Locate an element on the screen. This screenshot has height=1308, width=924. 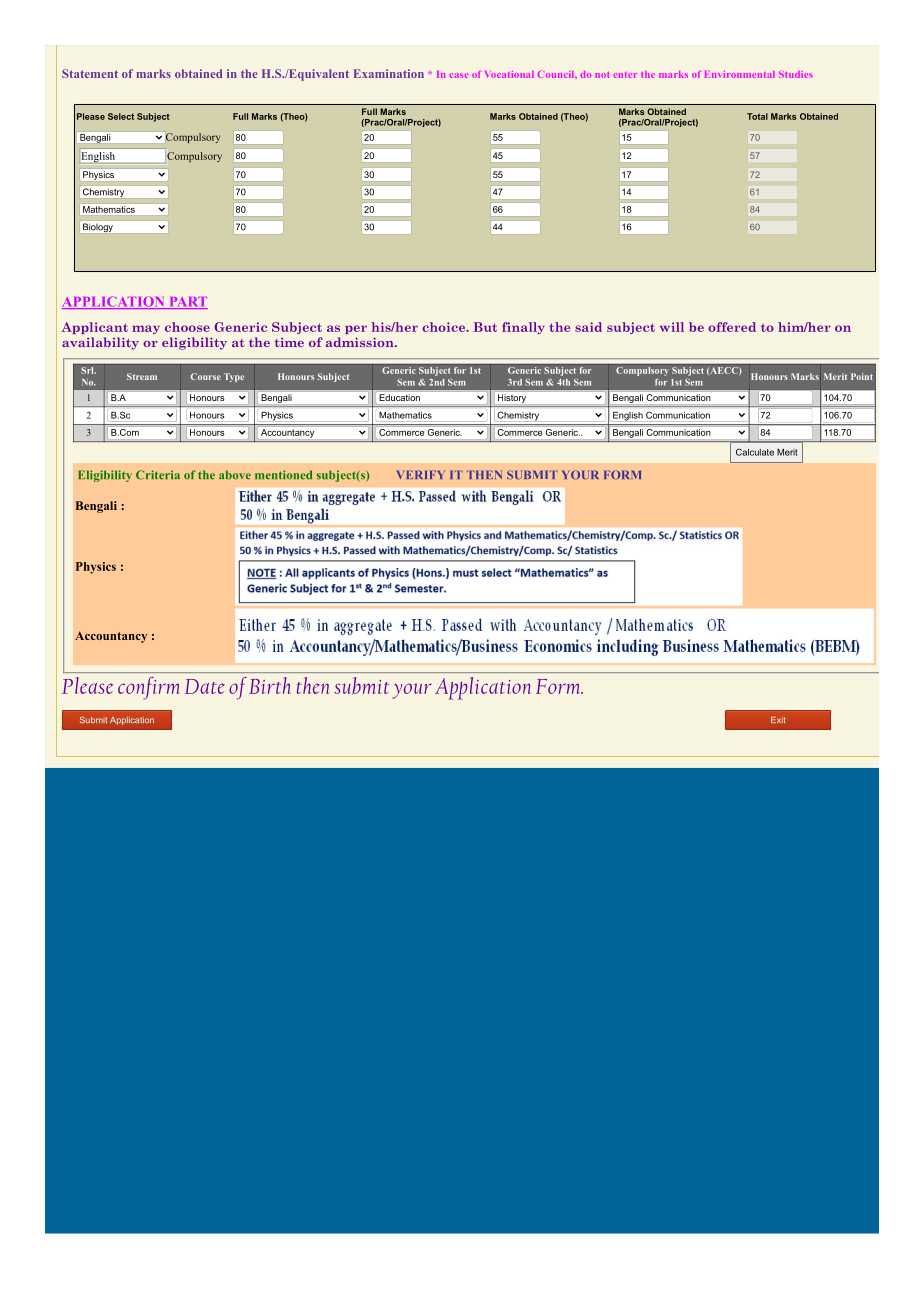
Birth is located at coordinates (269, 685).
